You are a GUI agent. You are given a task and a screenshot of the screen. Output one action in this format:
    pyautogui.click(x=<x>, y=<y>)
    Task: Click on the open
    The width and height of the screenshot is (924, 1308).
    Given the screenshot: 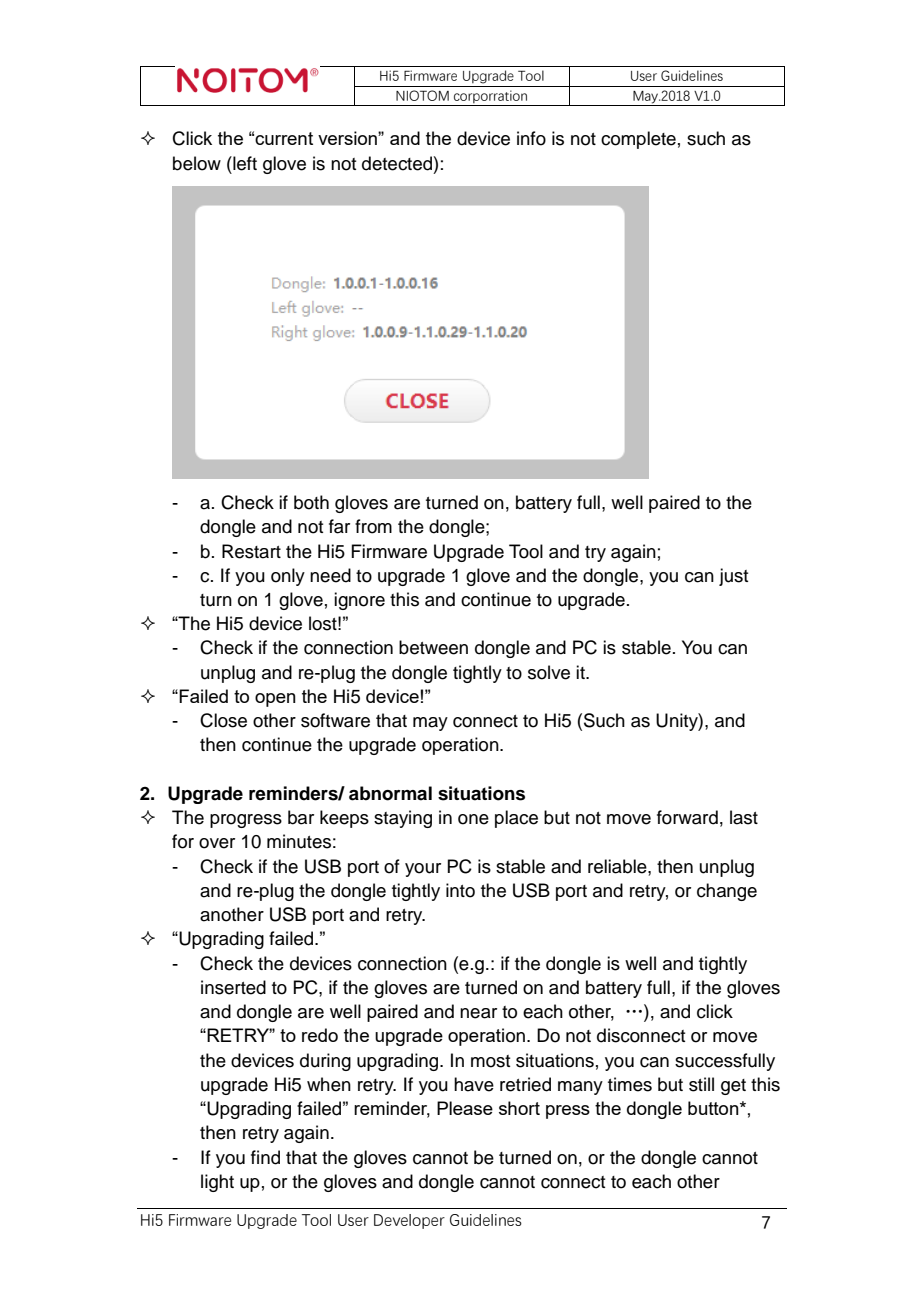 What is the action you would take?
    pyautogui.click(x=275, y=700)
